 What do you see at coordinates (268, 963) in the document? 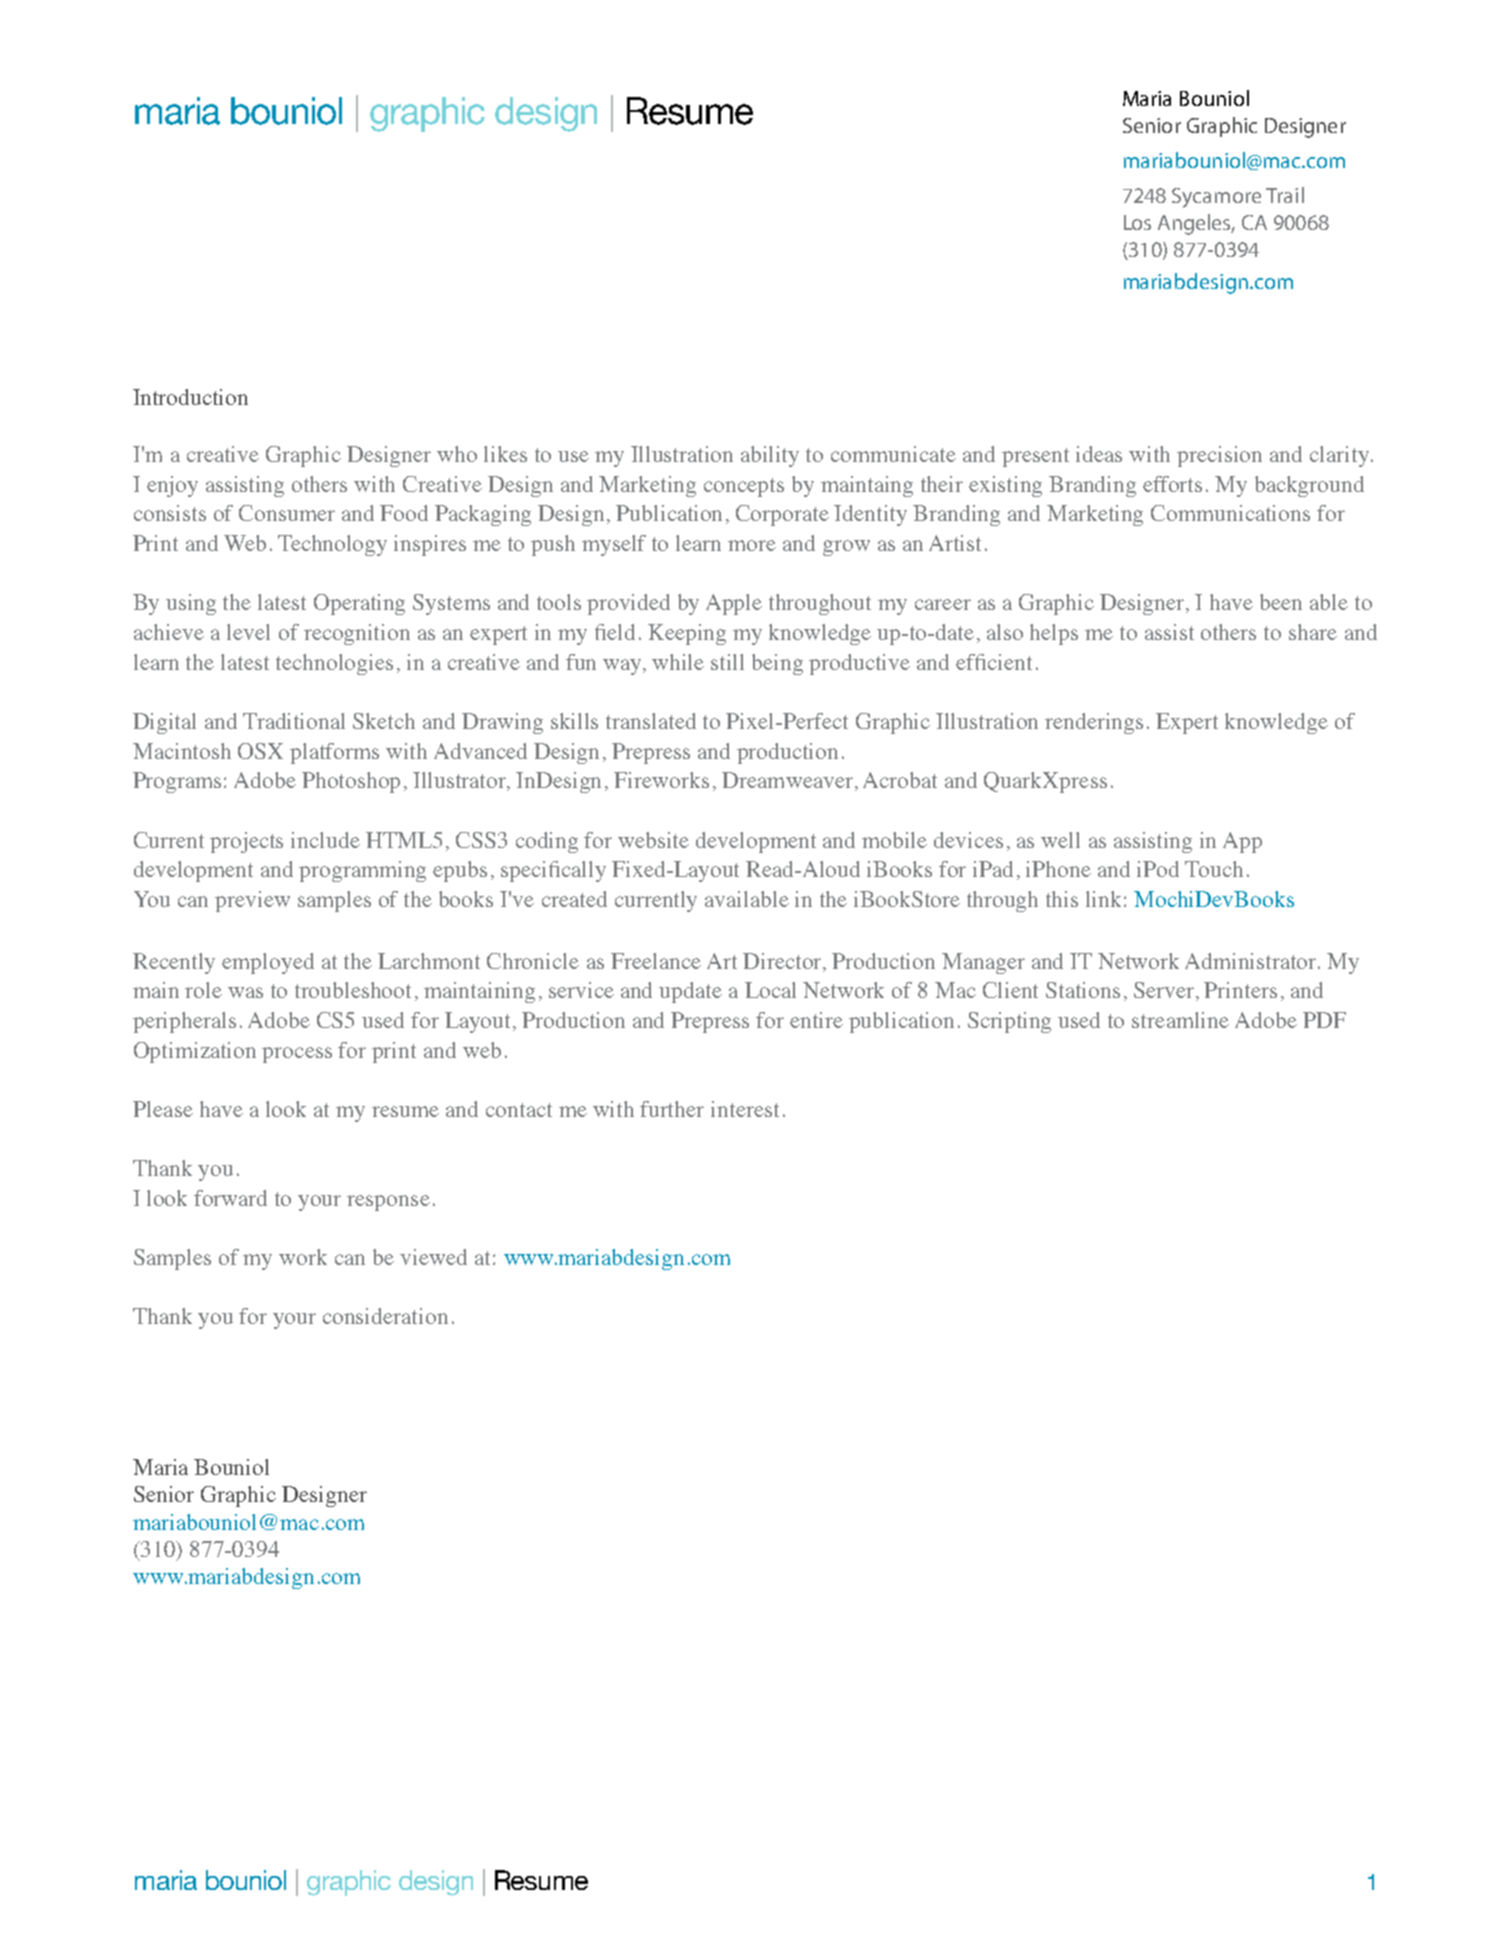
I see `employed` at bounding box center [268, 963].
